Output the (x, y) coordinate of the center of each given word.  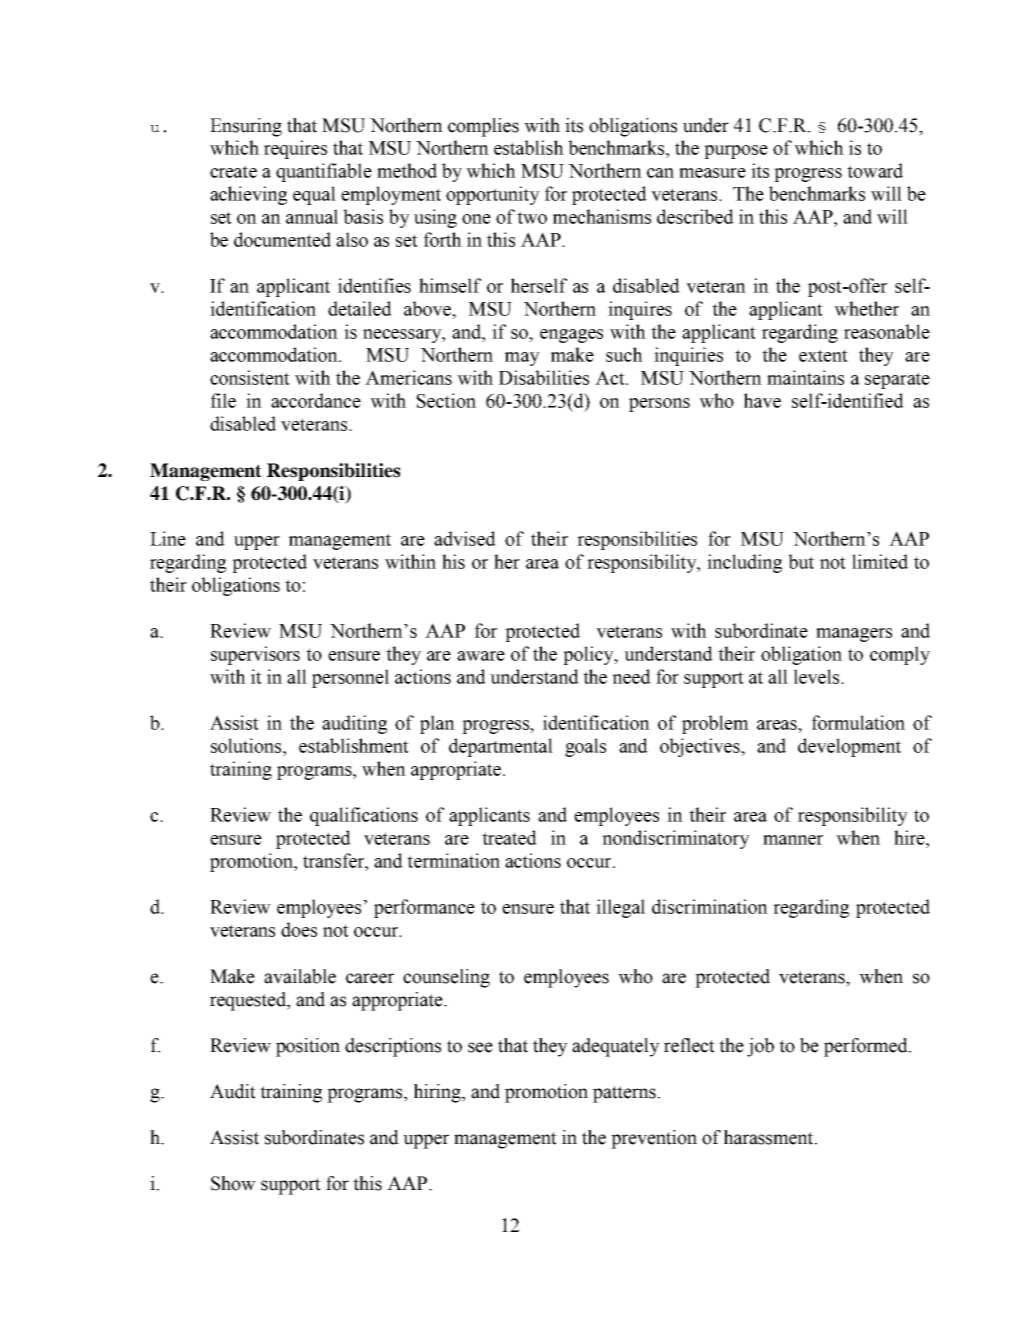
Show (233, 1183)
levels (818, 676)
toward (875, 170)
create (233, 171)
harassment (770, 1137)
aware (481, 656)
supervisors (255, 655)
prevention (654, 1139)
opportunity (493, 195)
